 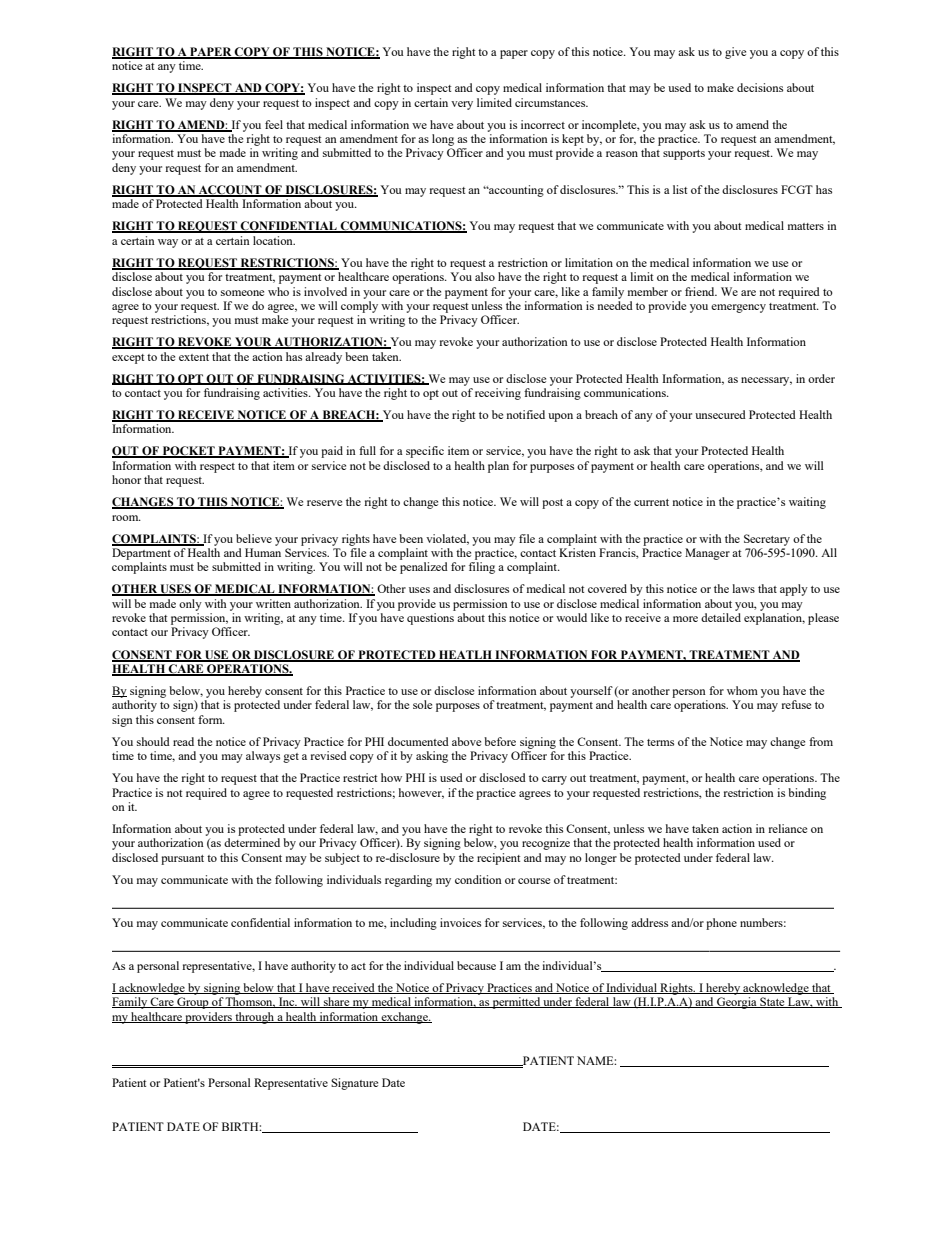 I want to click on questions, so click(x=430, y=619).
